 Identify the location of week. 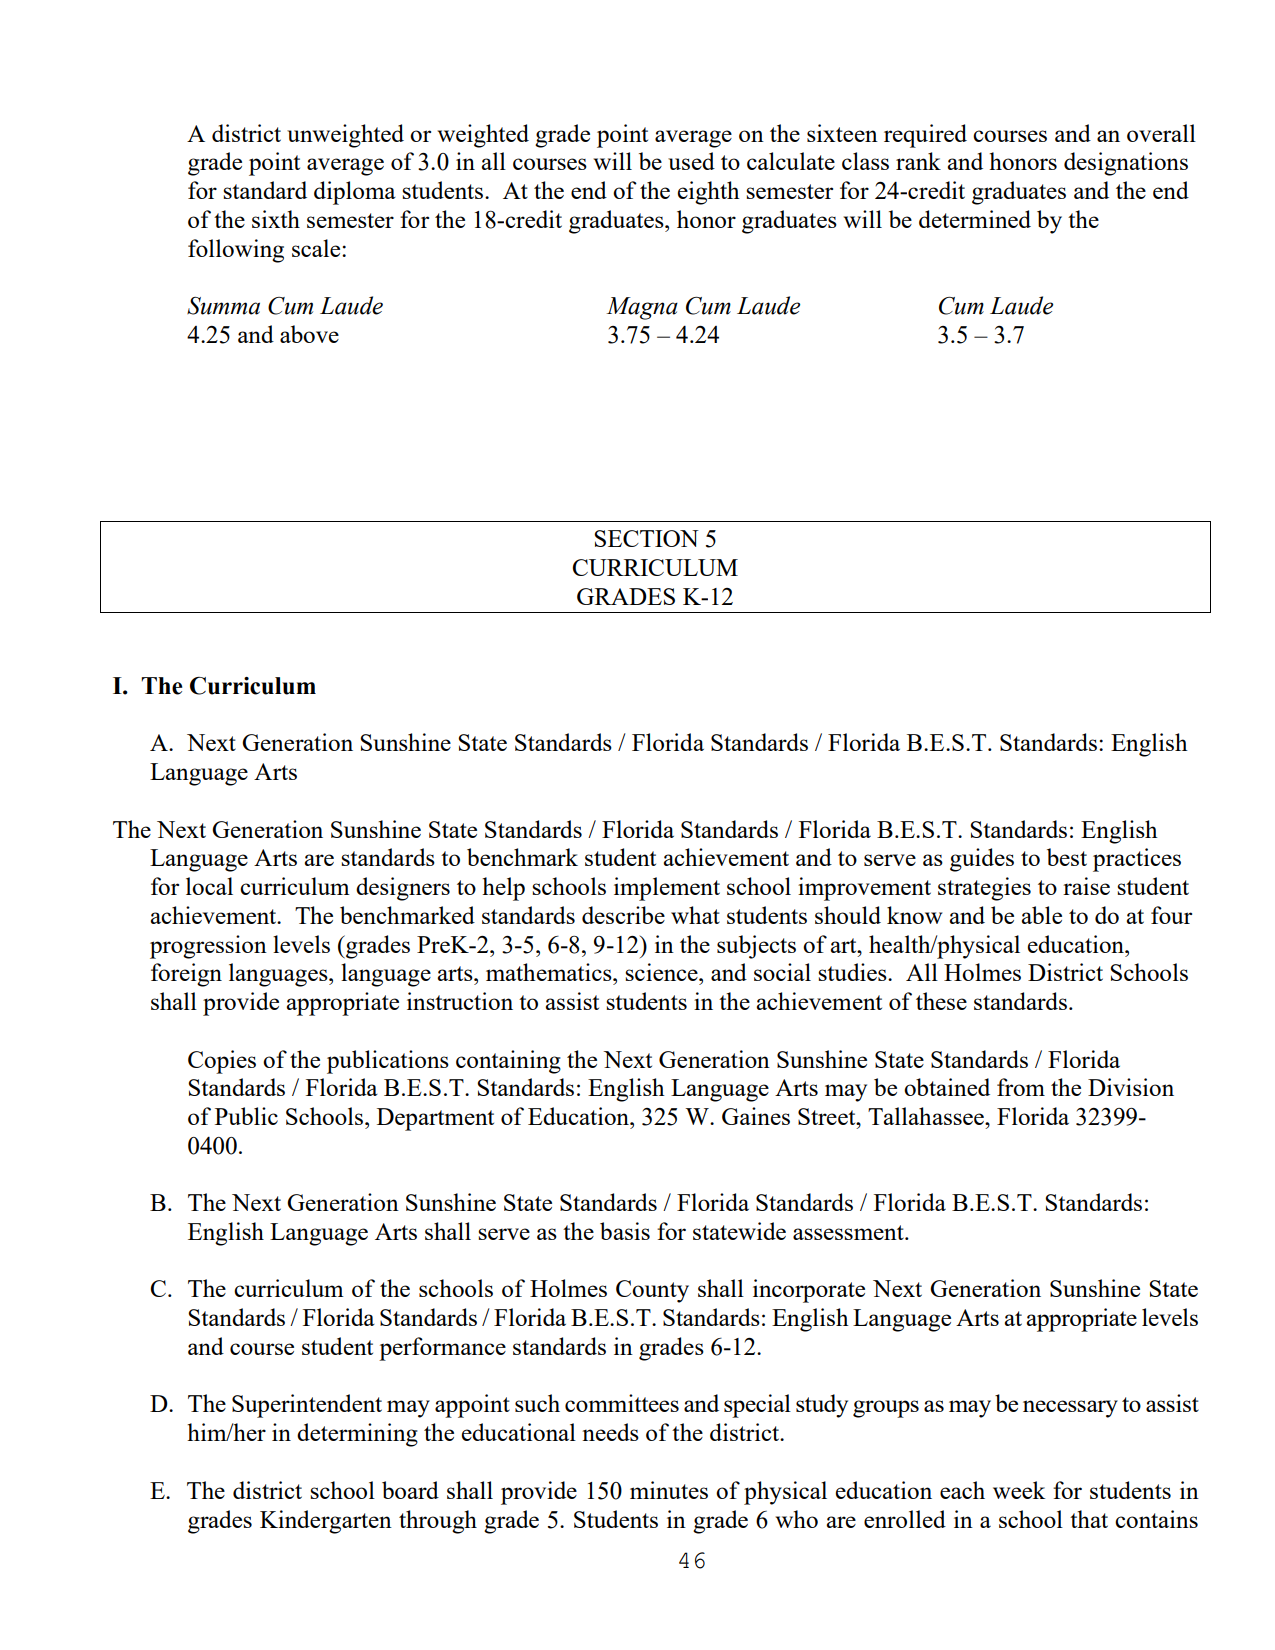
(1019, 1490).
